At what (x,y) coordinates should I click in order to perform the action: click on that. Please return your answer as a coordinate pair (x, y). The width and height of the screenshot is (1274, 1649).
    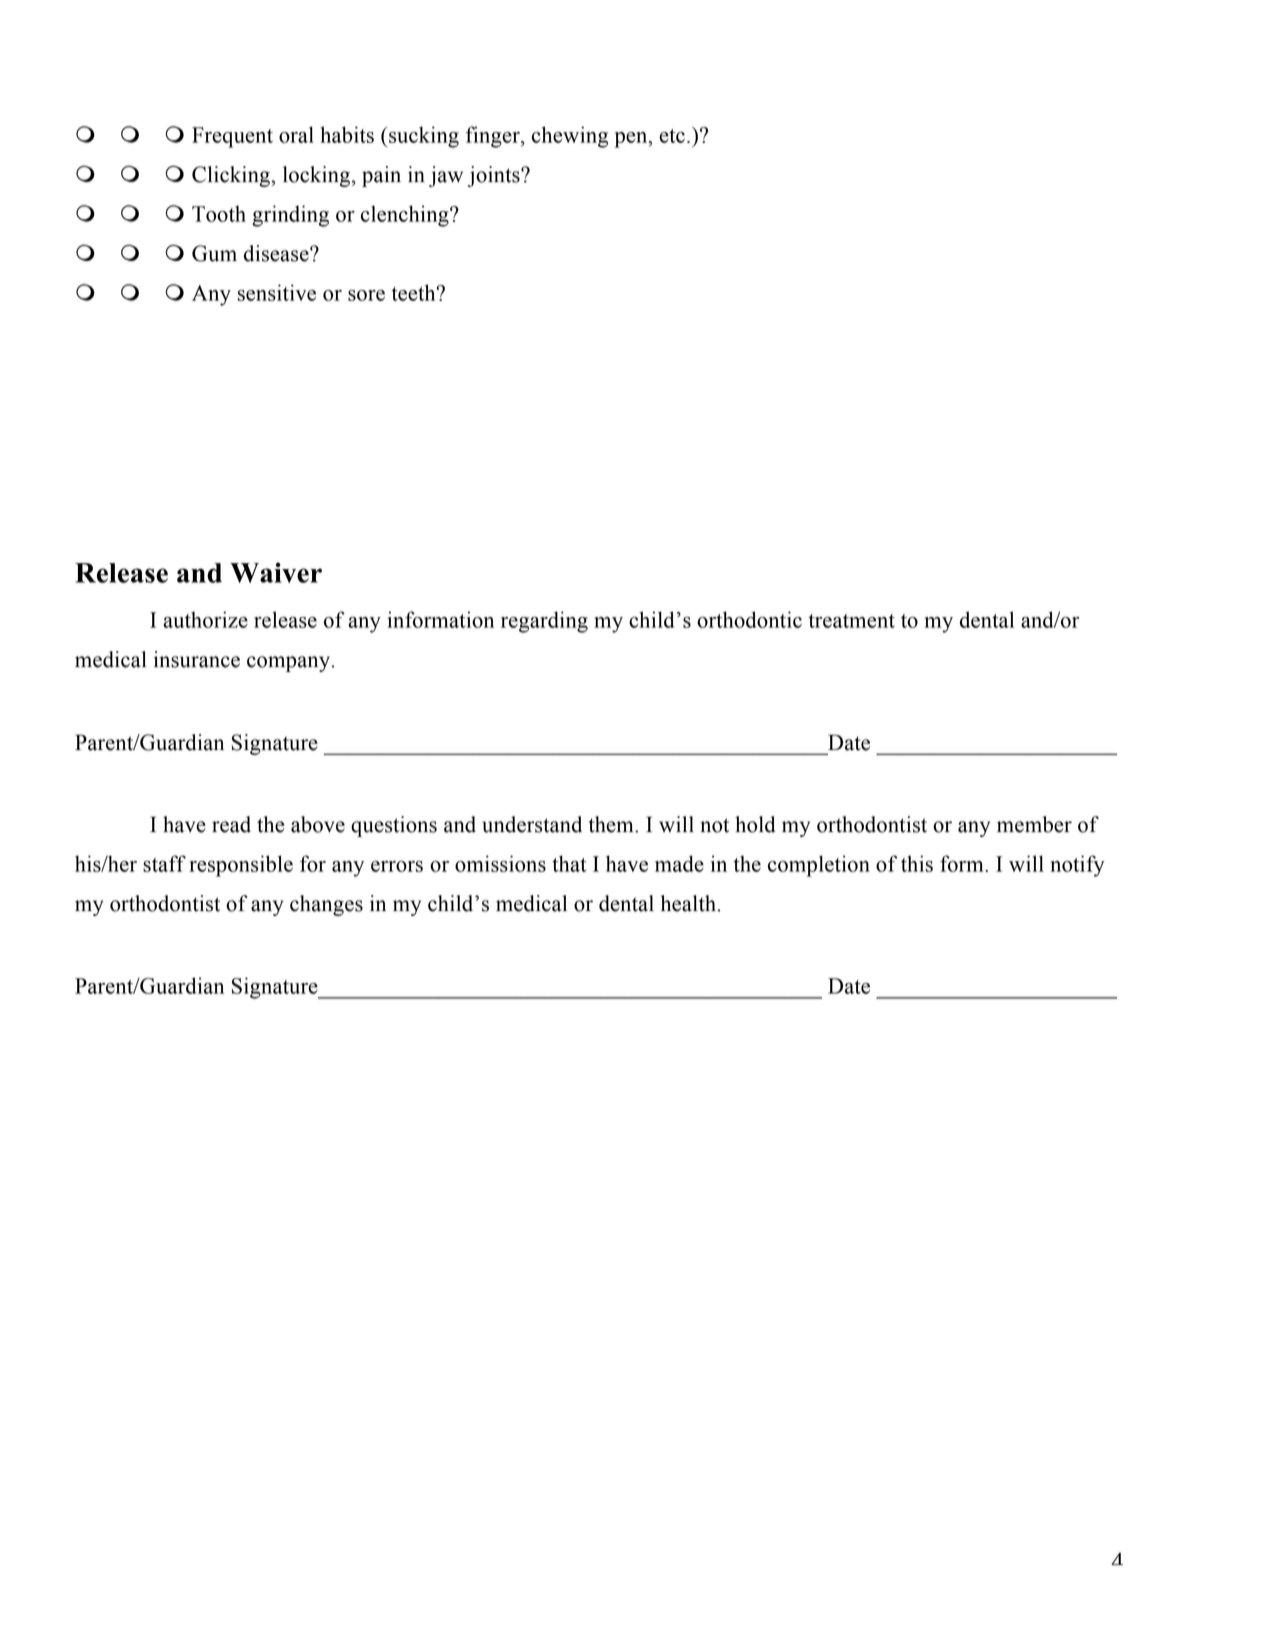
    Looking at the image, I should click on (569, 863).
